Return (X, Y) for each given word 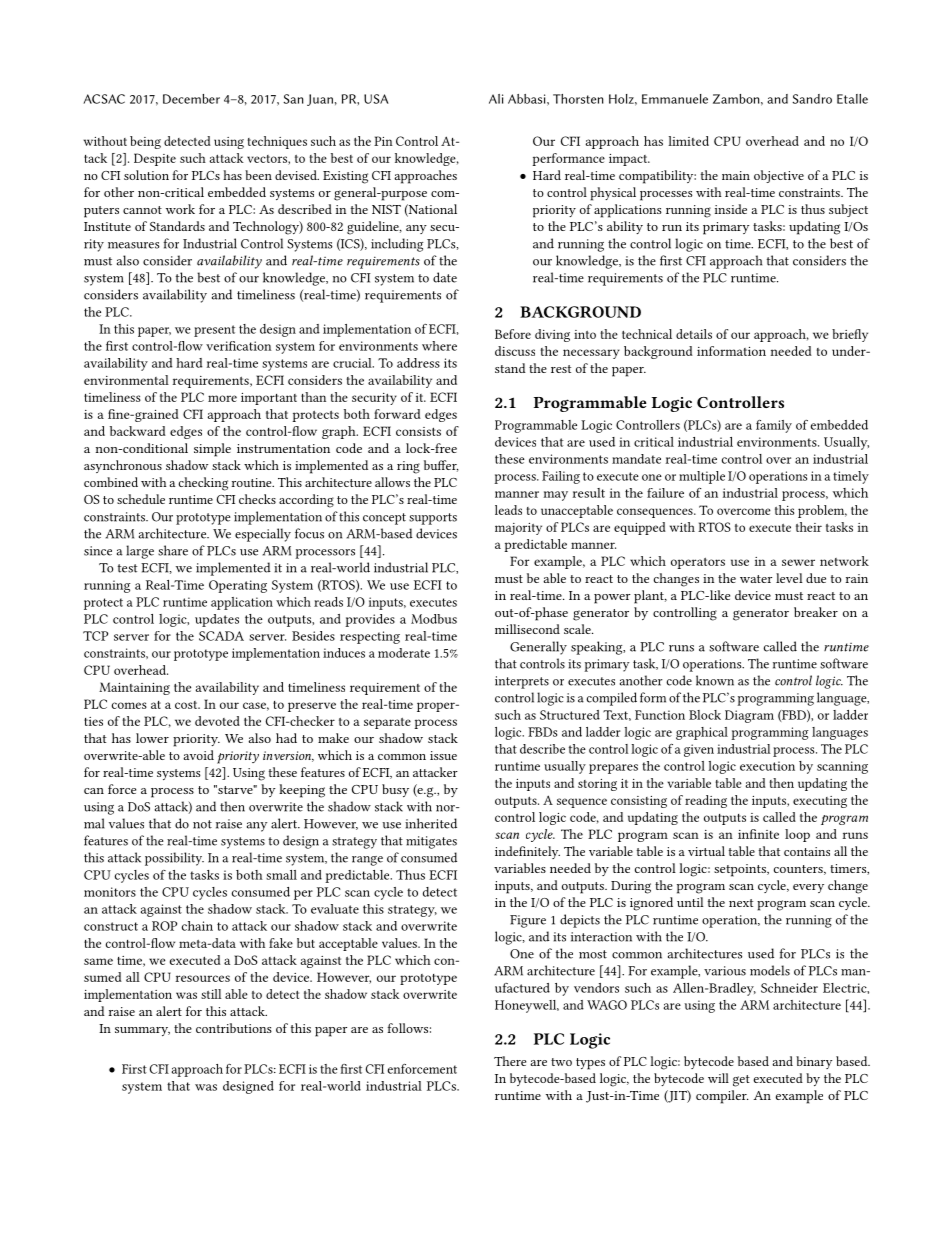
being (145, 142)
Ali (496, 99)
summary (142, 1031)
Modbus (434, 619)
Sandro (812, 99)
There (510, 1061)
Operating (238, 586)
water (756, 579)
